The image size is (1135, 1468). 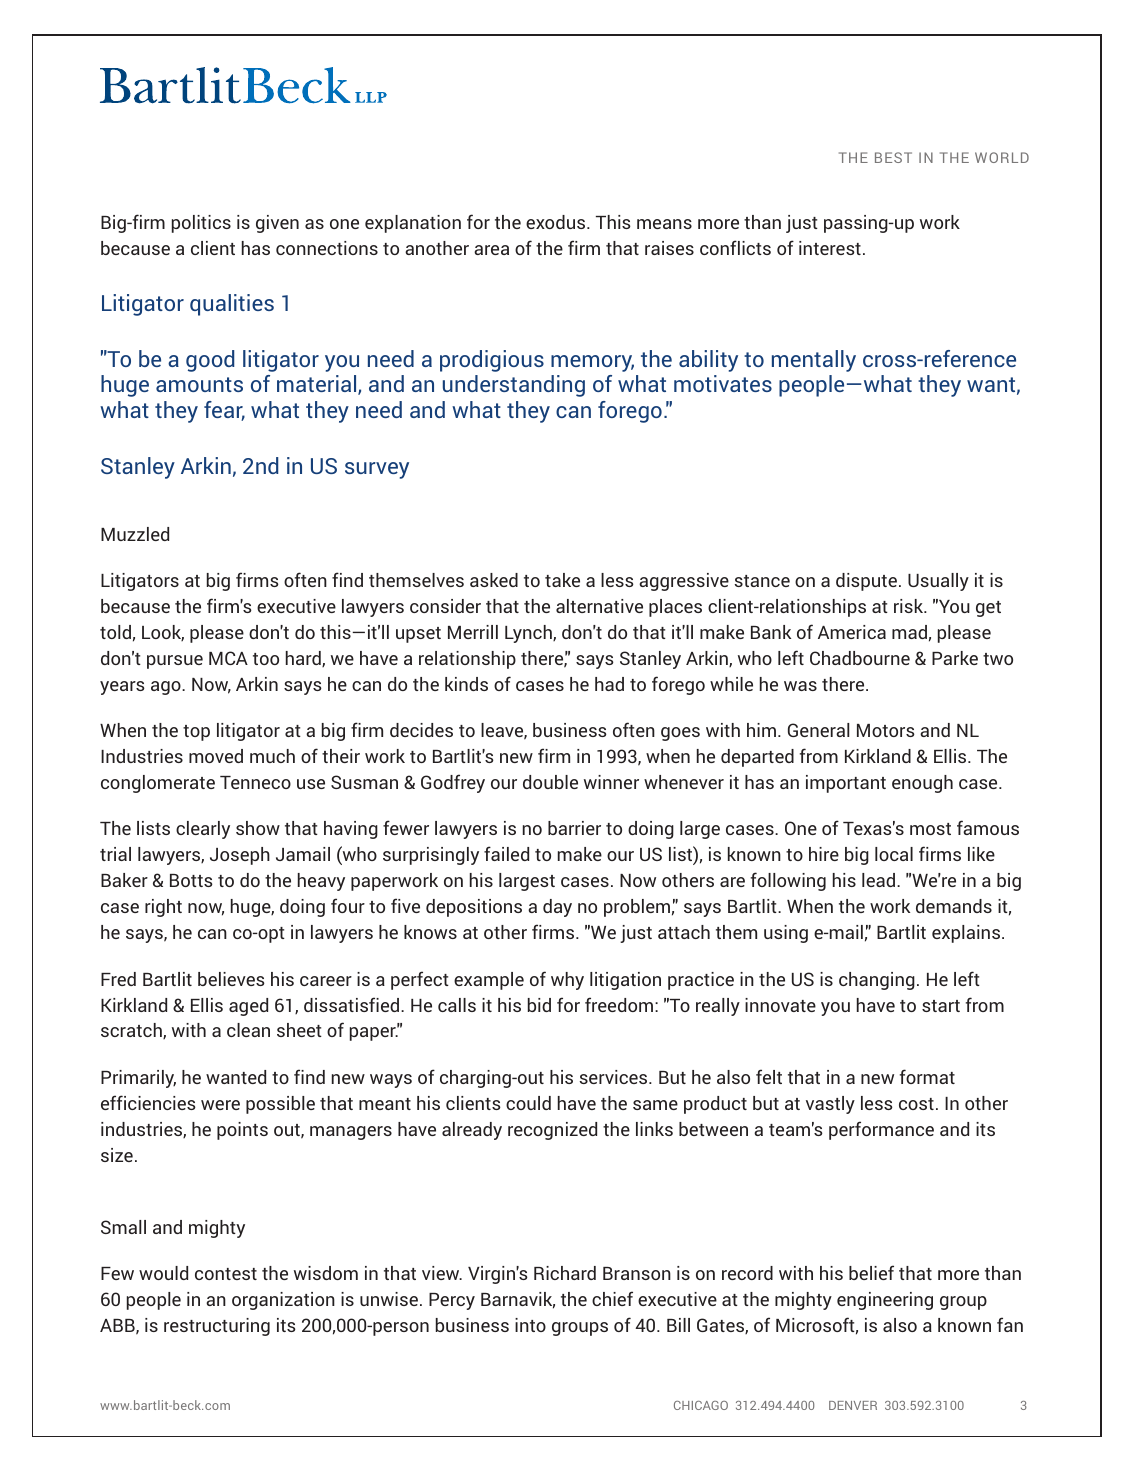 What do you see at coordinates (557, 222) in the screenshot?
I see `exodus` at bounding box center [557, 222].
